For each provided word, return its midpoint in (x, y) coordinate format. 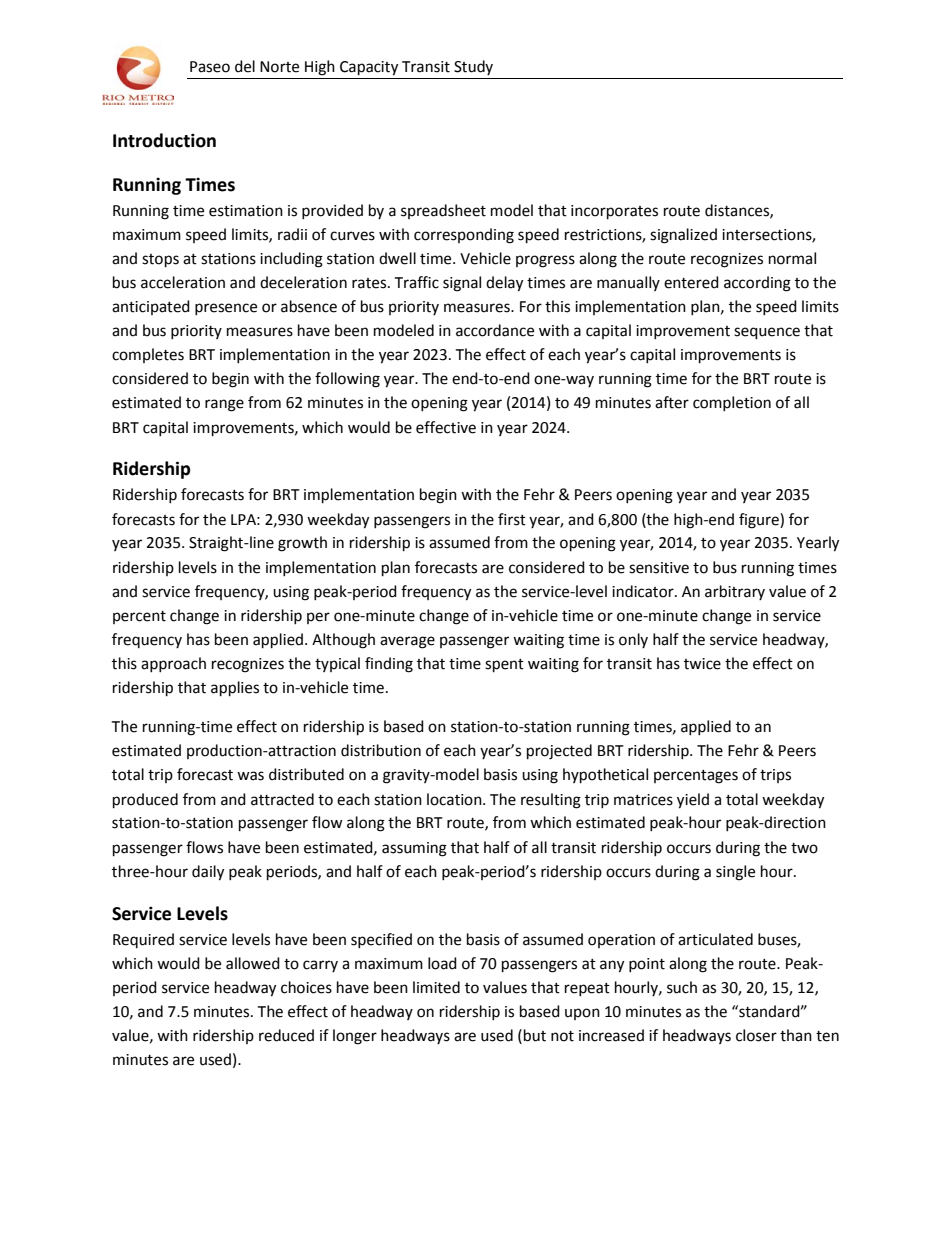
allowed (253, 963)
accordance (495, 330)
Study (473, 67)
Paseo (210, 67)
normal (792, 258)
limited (436, 987)
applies (235, 689)
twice (702, 664)
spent (504, 666)
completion (732, 403)
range (224, 405)
